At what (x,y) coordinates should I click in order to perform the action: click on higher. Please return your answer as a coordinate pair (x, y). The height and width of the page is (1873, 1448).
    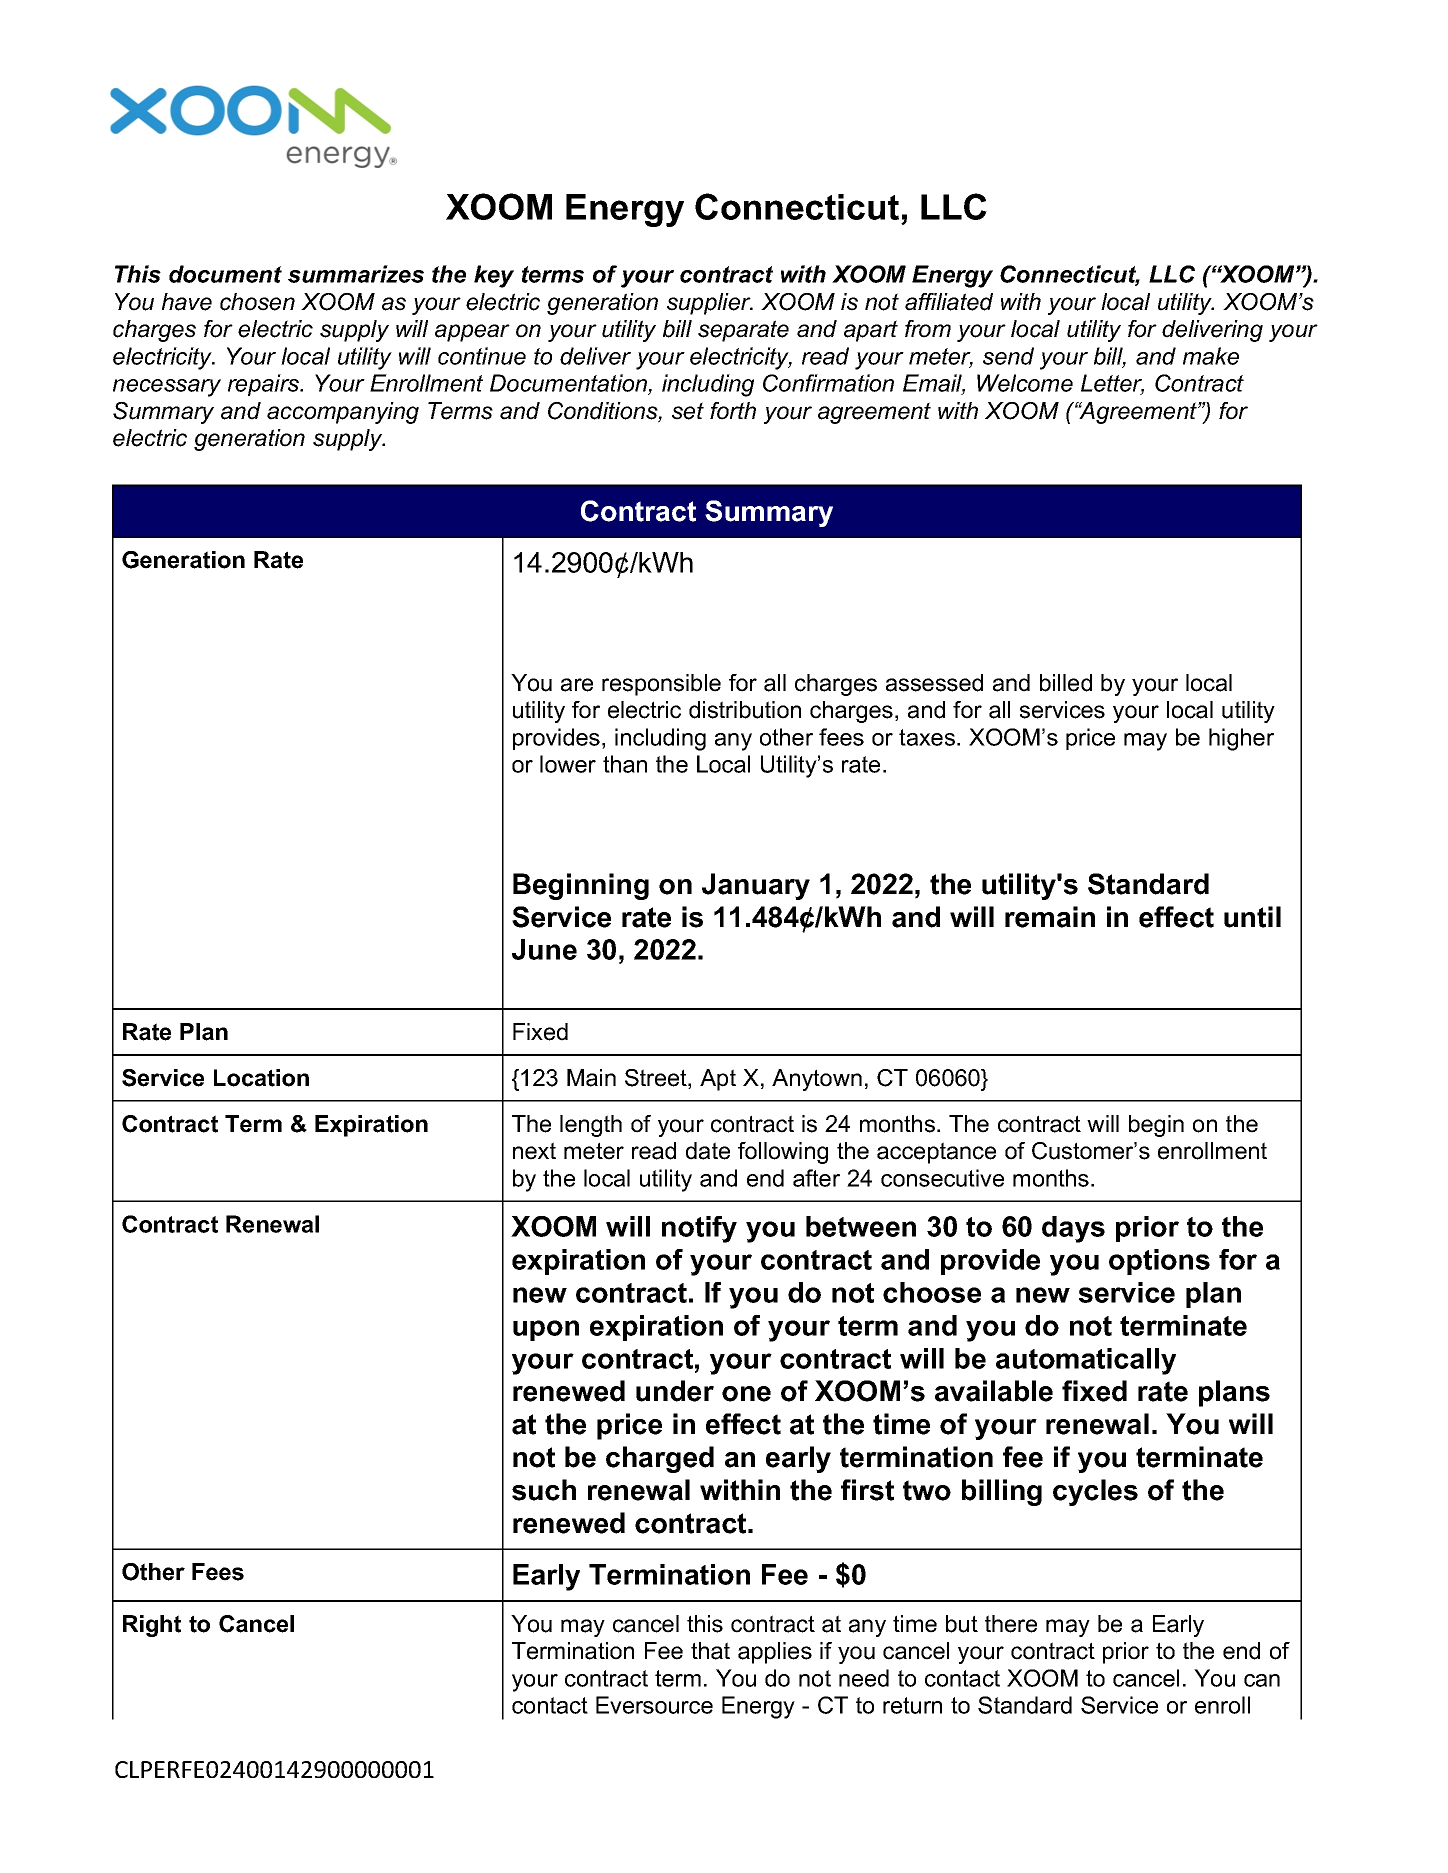
    Looking at the image, I should click on (1241, 739).
